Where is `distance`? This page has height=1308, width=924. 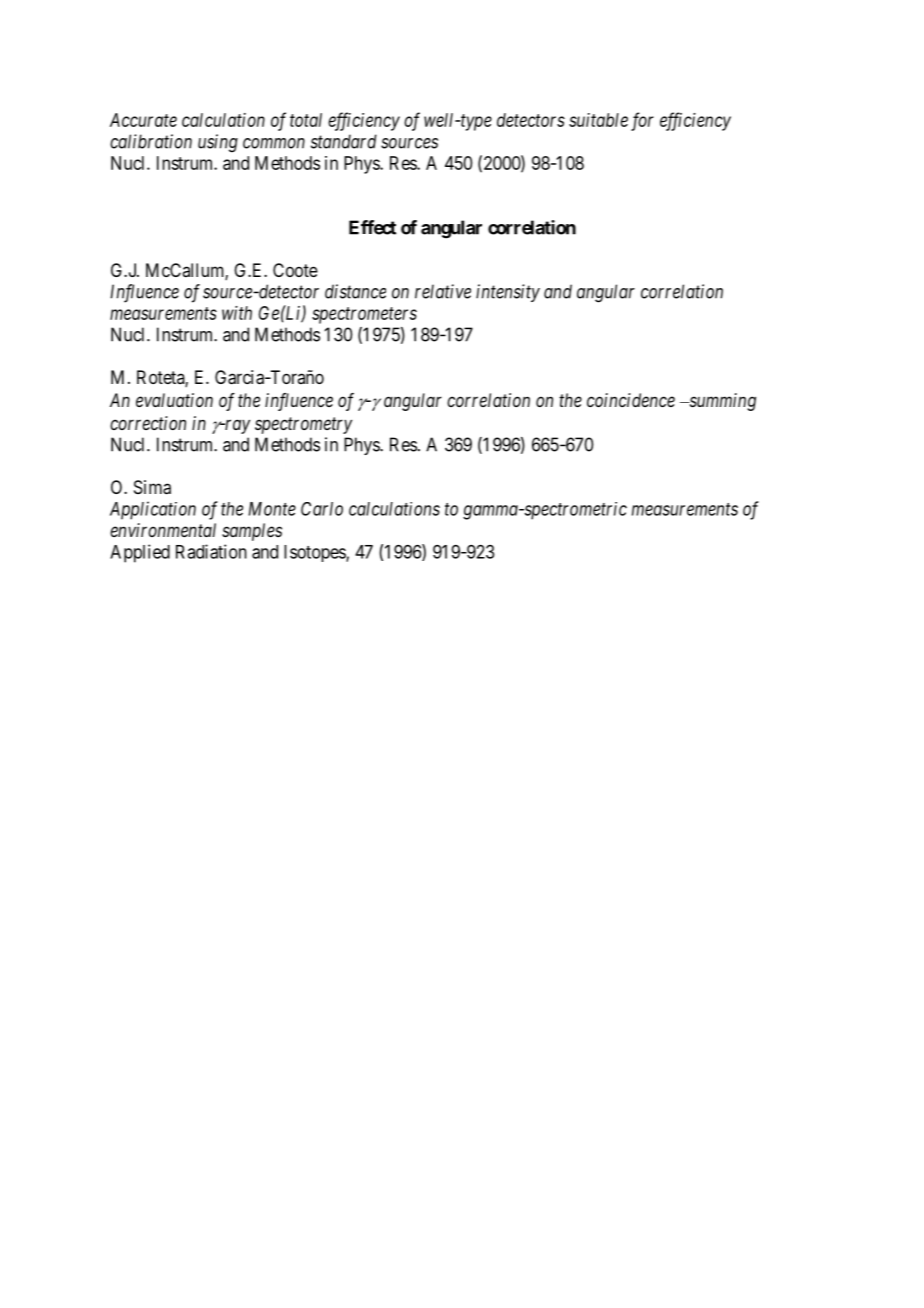 distance is located at coordinates (355, 291).
